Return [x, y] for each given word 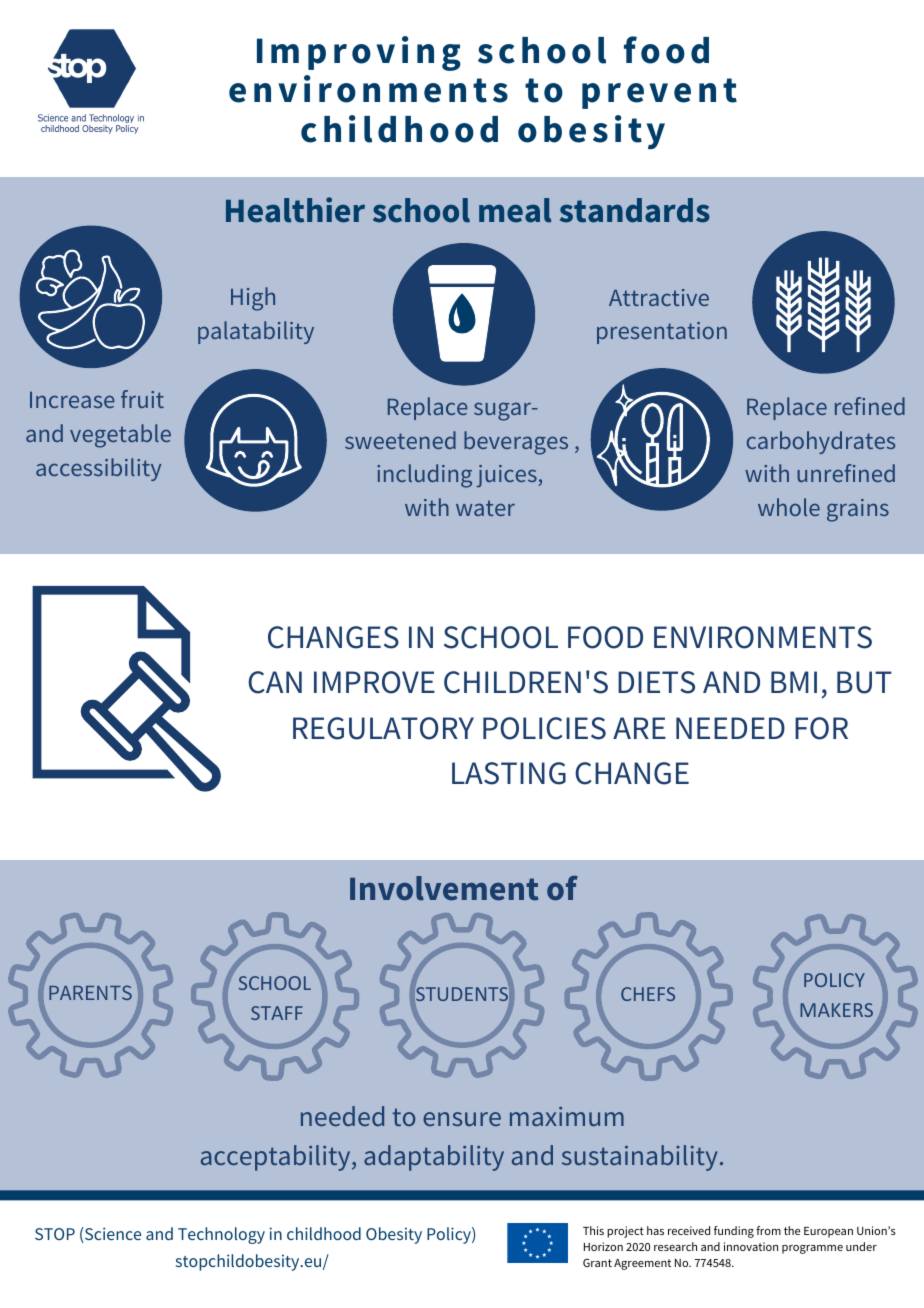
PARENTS [90, 992]
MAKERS [836, 1010]
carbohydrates [821, 442]
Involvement [444, 888]
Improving [359, 53]
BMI [794, 682]
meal [515, 210]
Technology [221, 1235]
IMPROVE [374, 682]
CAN [275, 682]
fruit [142, 399]
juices [508, 476]
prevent [659, 93]
